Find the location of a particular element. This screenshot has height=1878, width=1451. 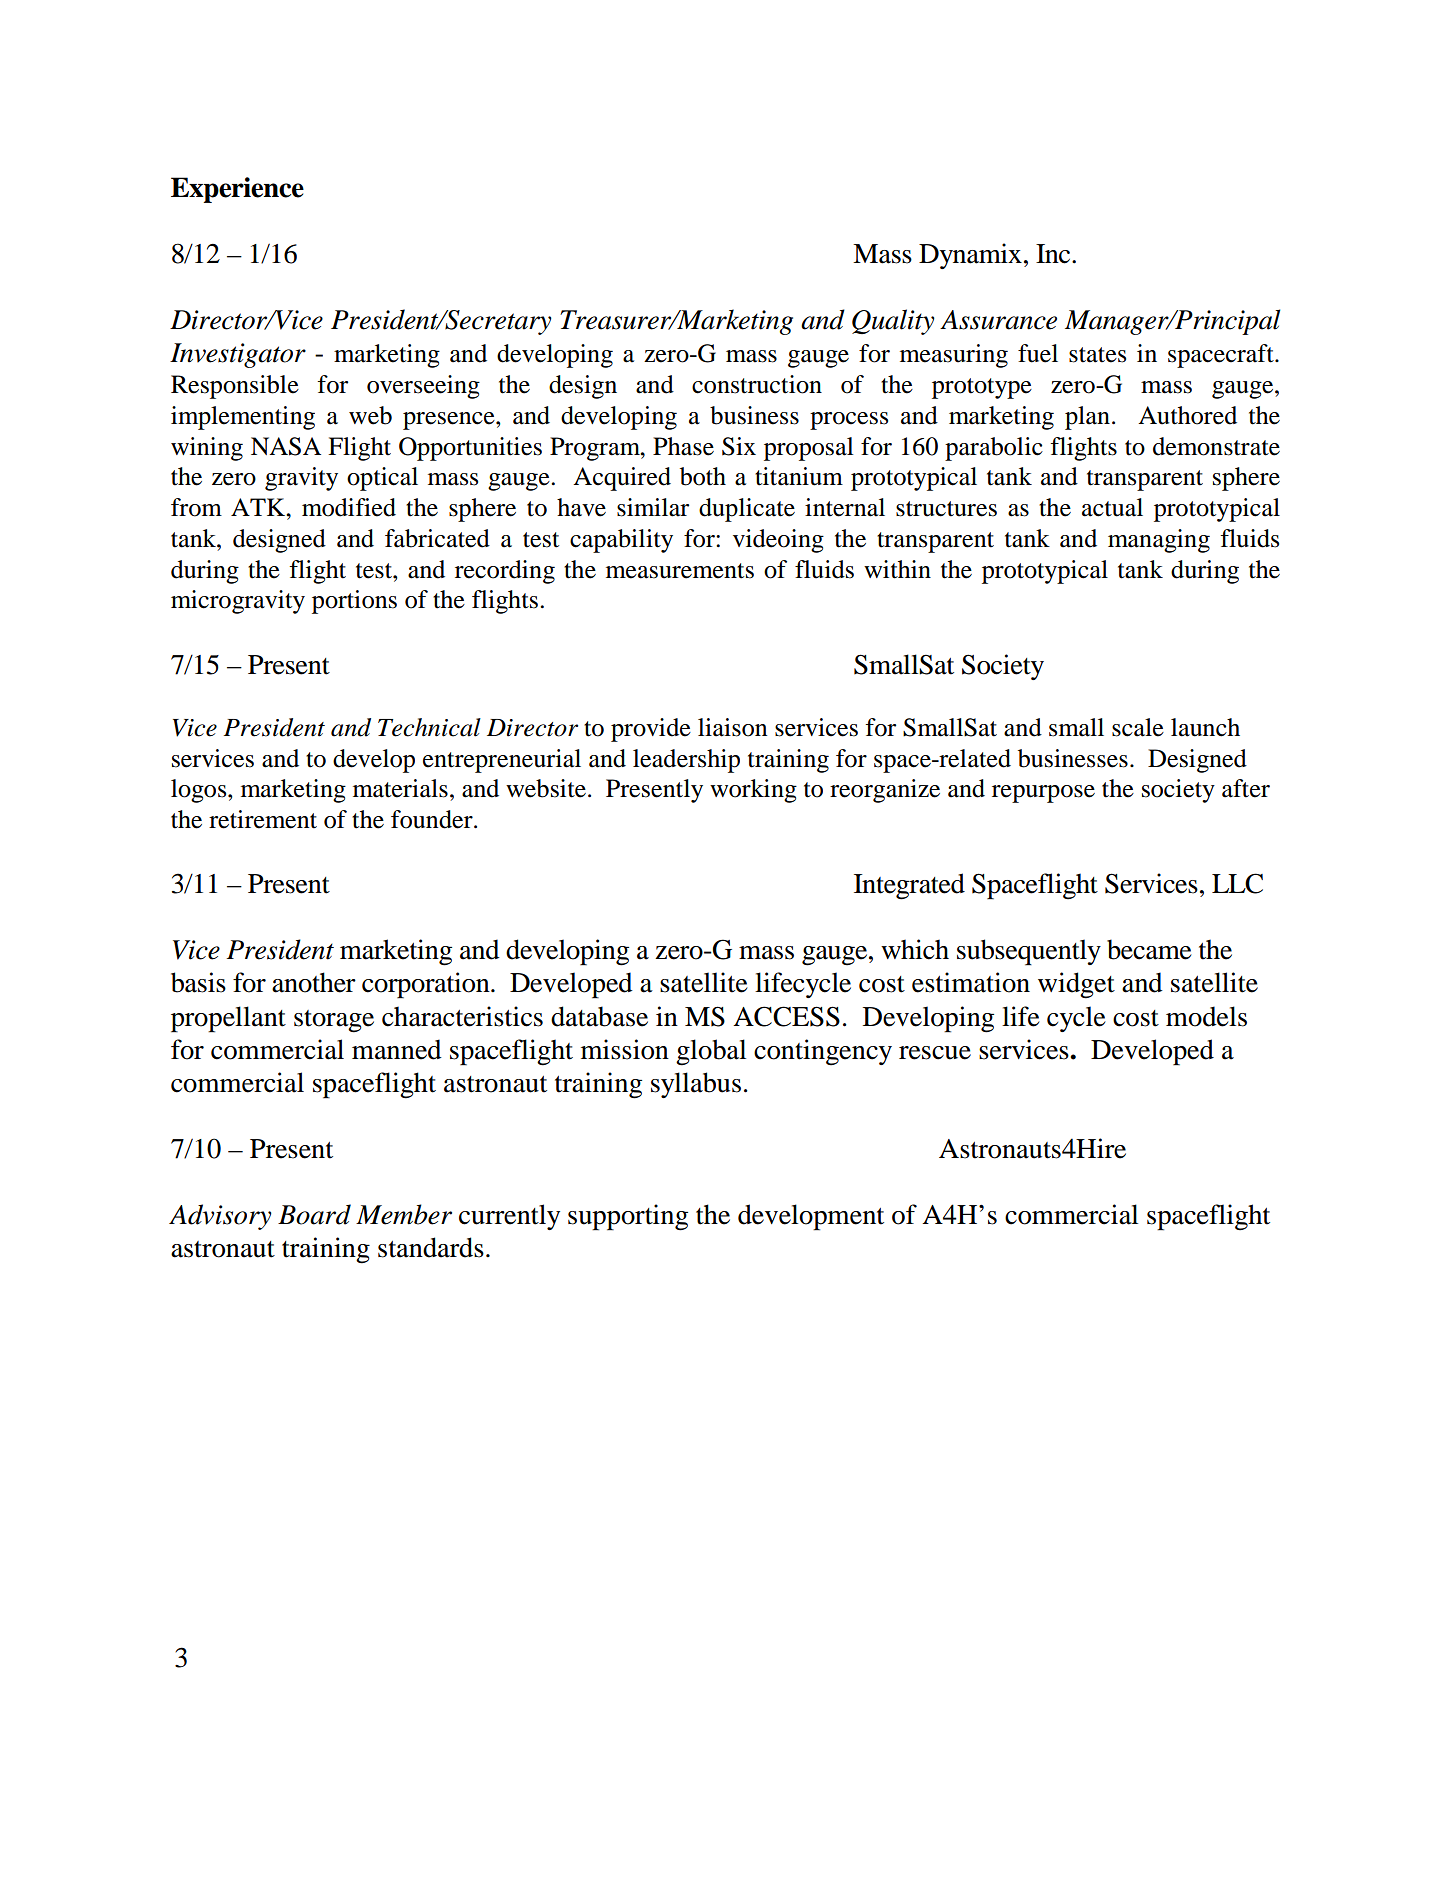

Six is located at coordinates (739, 446).
